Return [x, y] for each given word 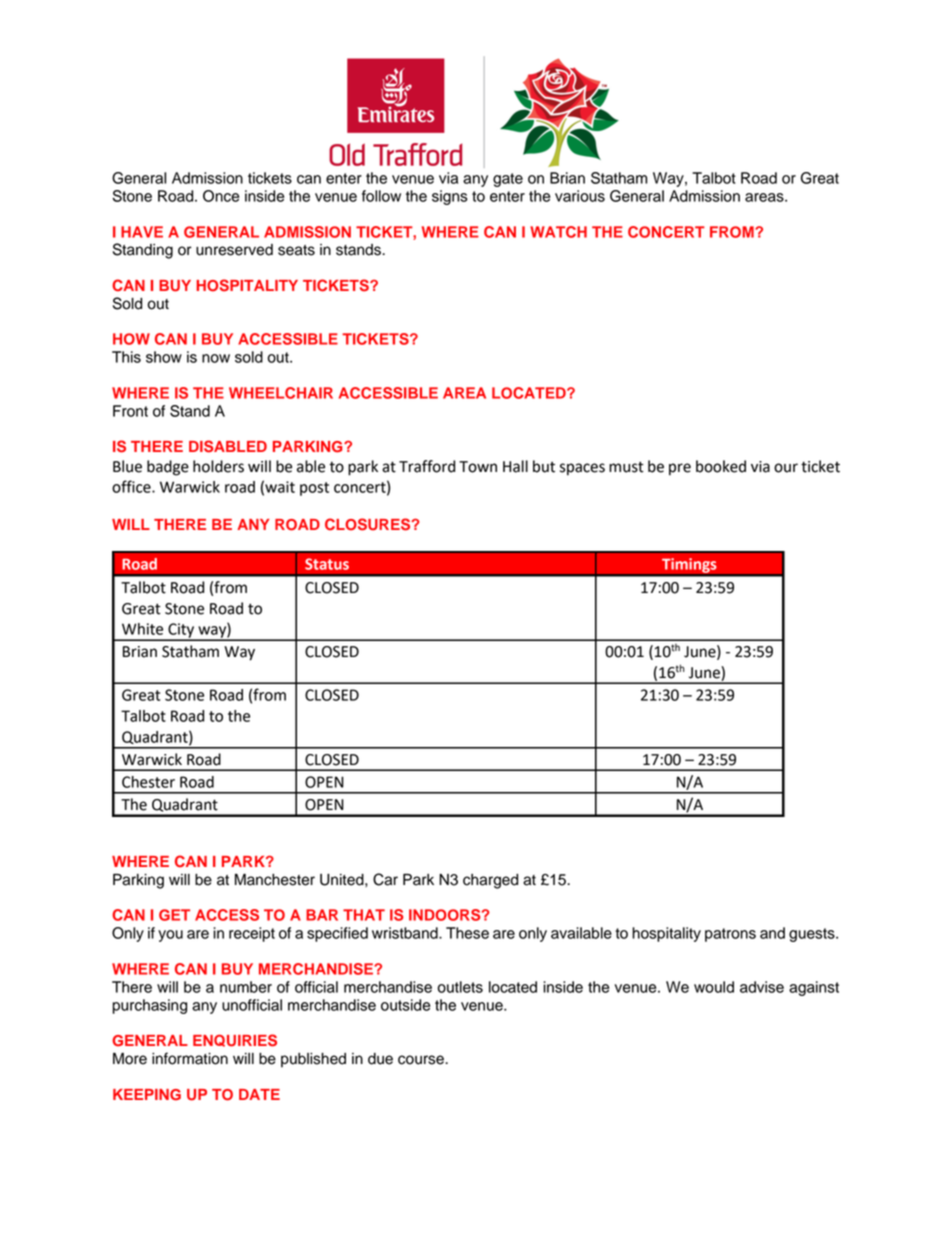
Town [478, 467]
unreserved [234, 250]
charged [490, 881]
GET [174, 915]
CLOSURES [369, 524]
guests [813, 935]
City [181, 631]
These [467, 933]
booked [721, 466]
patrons [730, 935]
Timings [689, 566]
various [580, 196]
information [190, 1058]
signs [450, 197]
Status [327, 564]
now [216, 358]
